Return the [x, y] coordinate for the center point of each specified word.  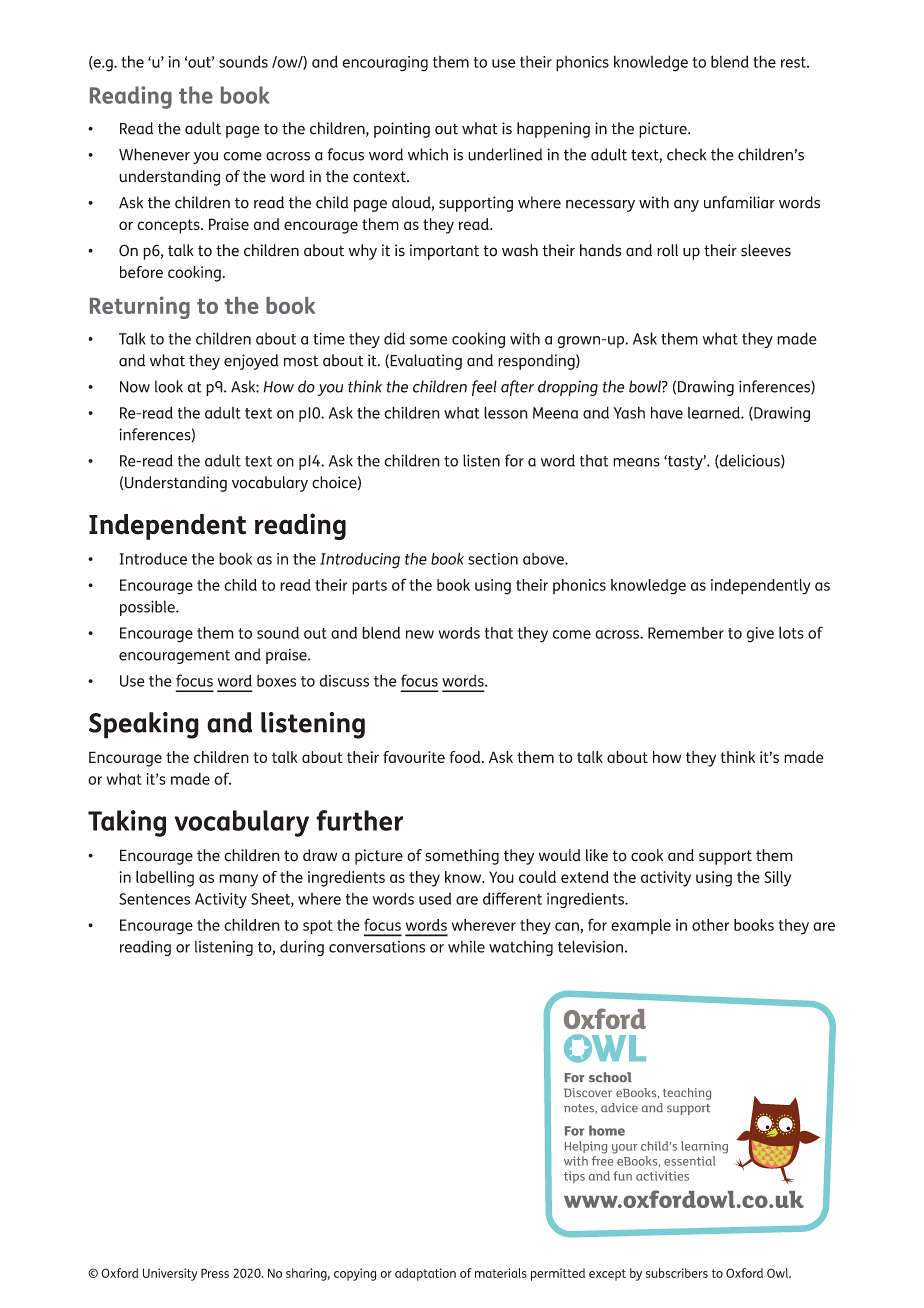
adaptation [425, 1274]
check [686, 154]
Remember [686, 633]
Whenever [154, 154]
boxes [276, 681]
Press [215, 1273]
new [420, 634]
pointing [402, 130]
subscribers [677, 1273]
